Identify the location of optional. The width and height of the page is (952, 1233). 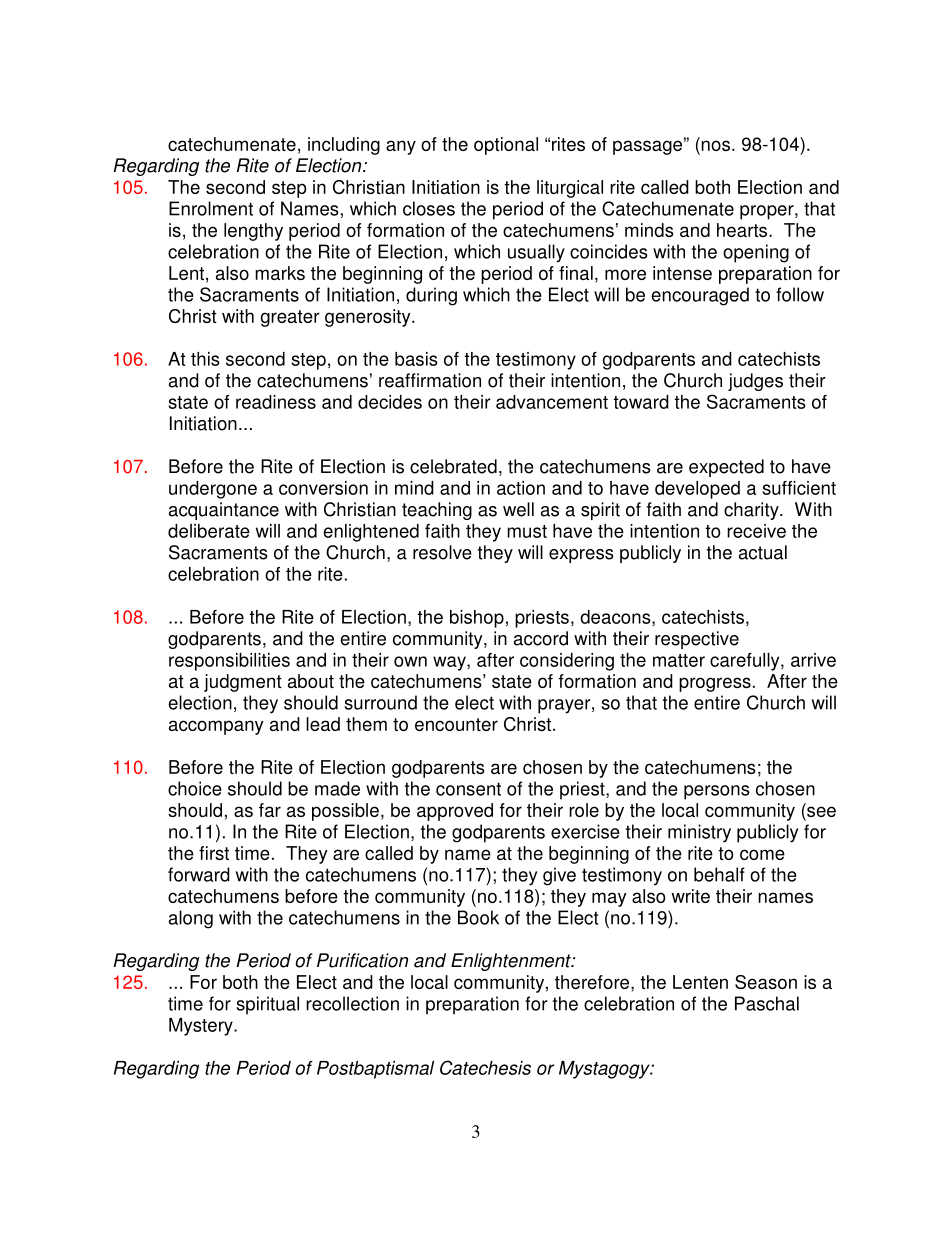
(506, 146).
